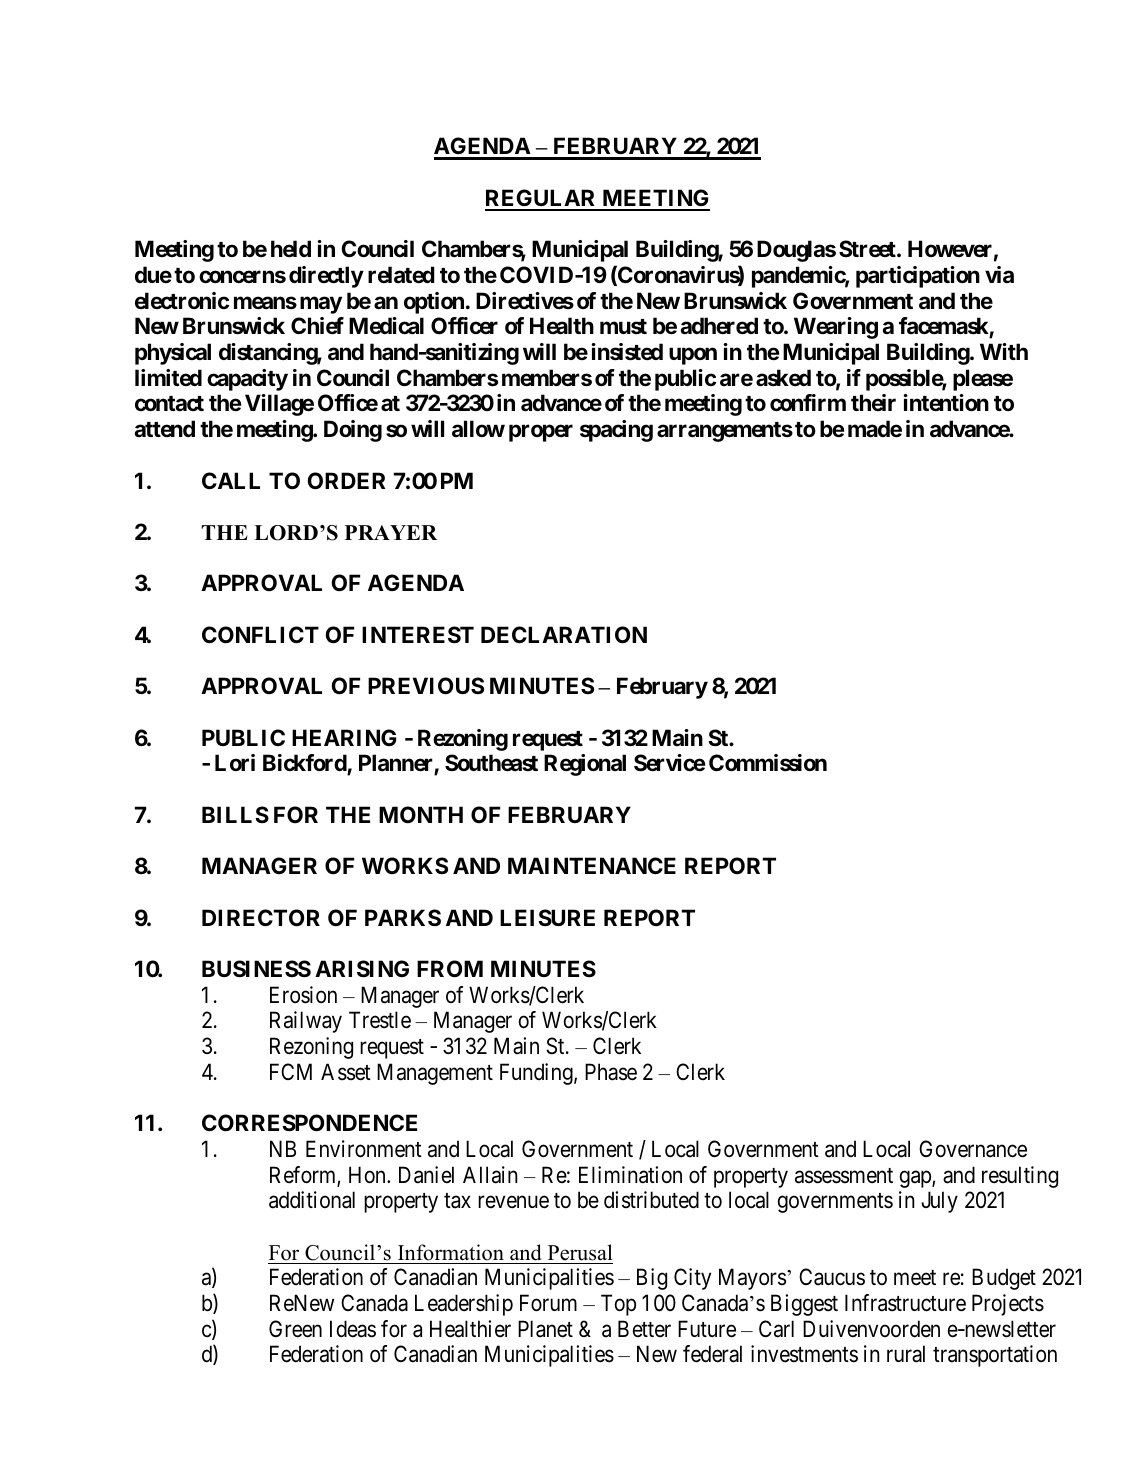 This screenshot has width=1140, height=1475. What do you see at coordinates (623, 327) in the screenshot?
I see `must` at bounding box center [623, 327].
